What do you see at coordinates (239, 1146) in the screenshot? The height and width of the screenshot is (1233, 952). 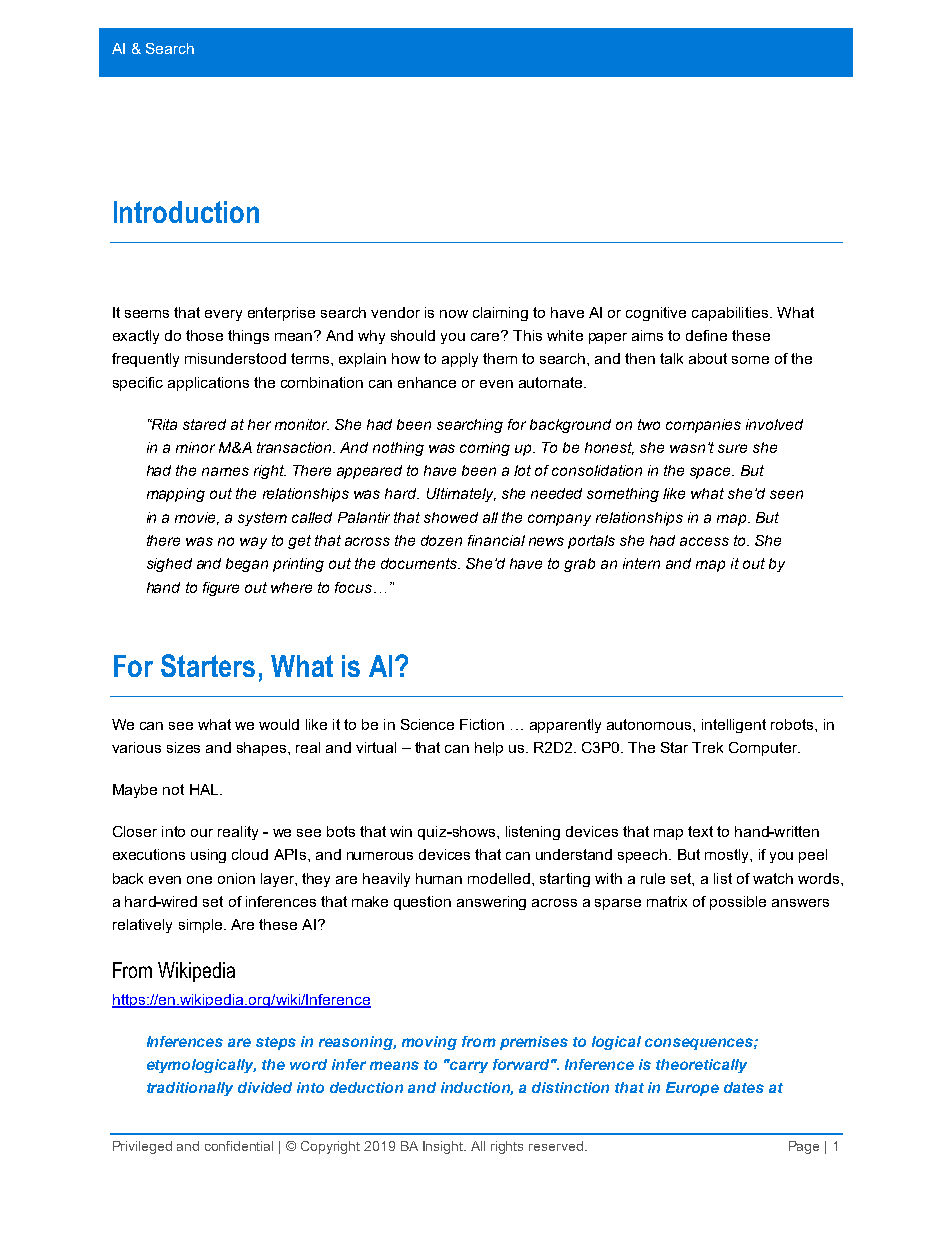 I see `confidential` at bounding box center [239, 1146].
